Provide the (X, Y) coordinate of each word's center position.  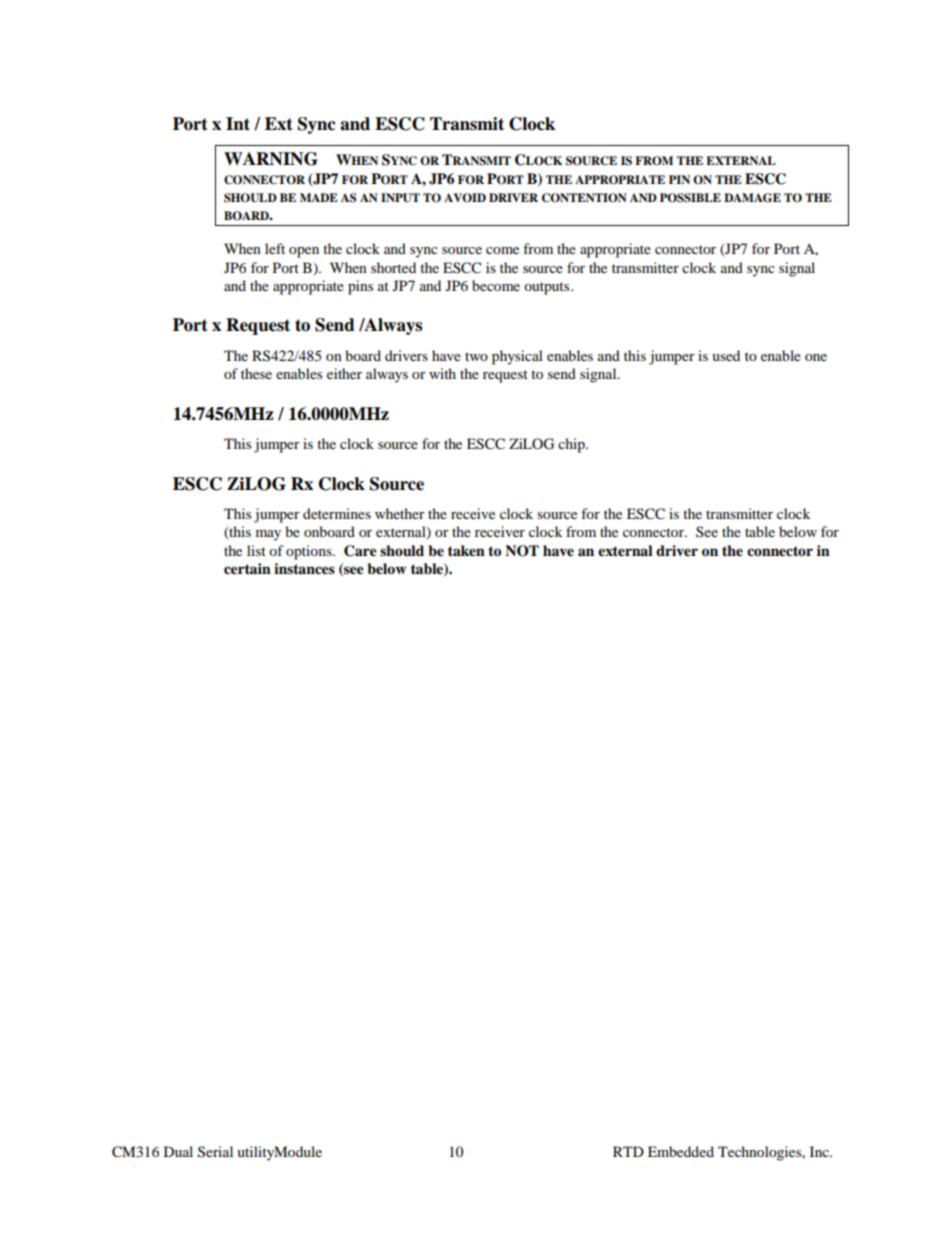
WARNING (271, 159)
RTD (628, 1151)
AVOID (465, 198)
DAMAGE (752, 198)
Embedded (681, 1151)
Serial (215, 1152)
